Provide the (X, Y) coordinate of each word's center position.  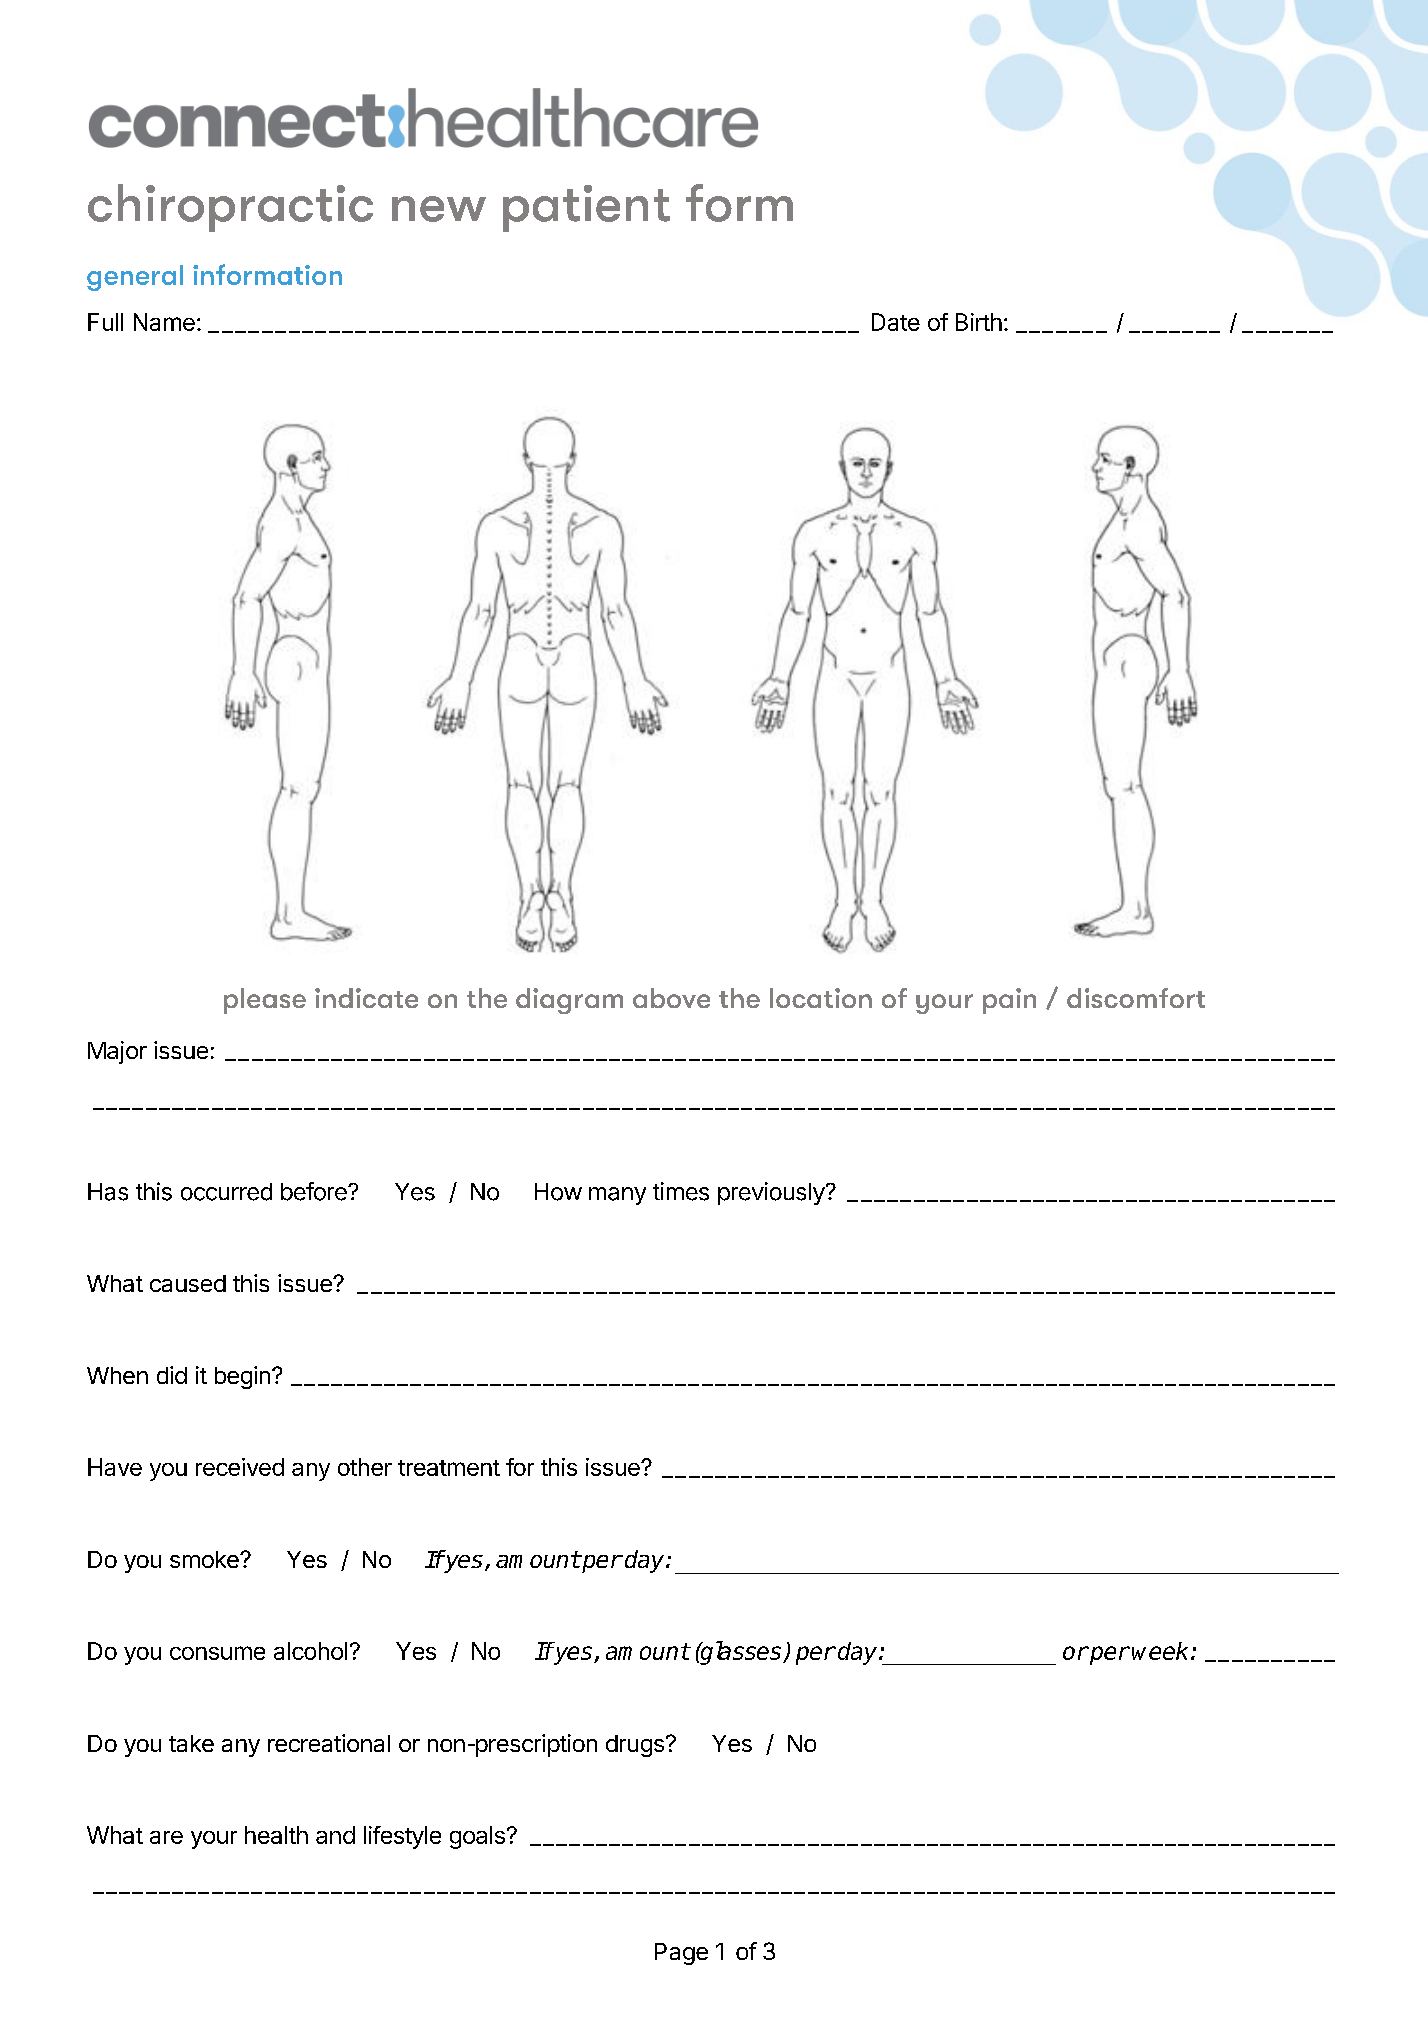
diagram (569, 1001)
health (276, 1835)
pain (1009, 1001)
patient (586, 208)
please (265, 1001)
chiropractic (230, 208)
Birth (979, 322)
